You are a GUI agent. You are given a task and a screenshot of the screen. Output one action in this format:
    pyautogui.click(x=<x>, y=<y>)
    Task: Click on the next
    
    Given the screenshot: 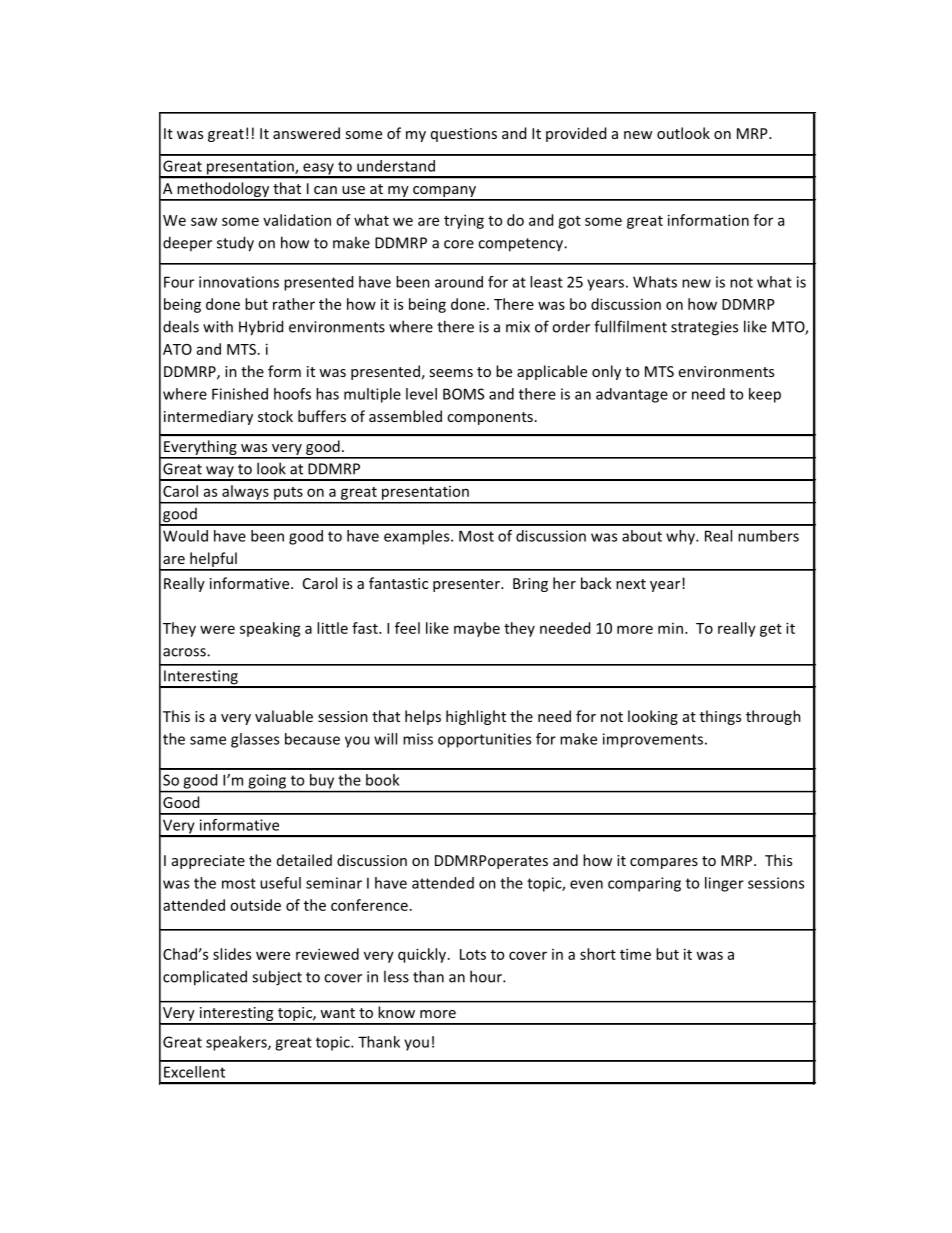 What is the action you would take?
    pyautogui.click(x=631, y=584)
